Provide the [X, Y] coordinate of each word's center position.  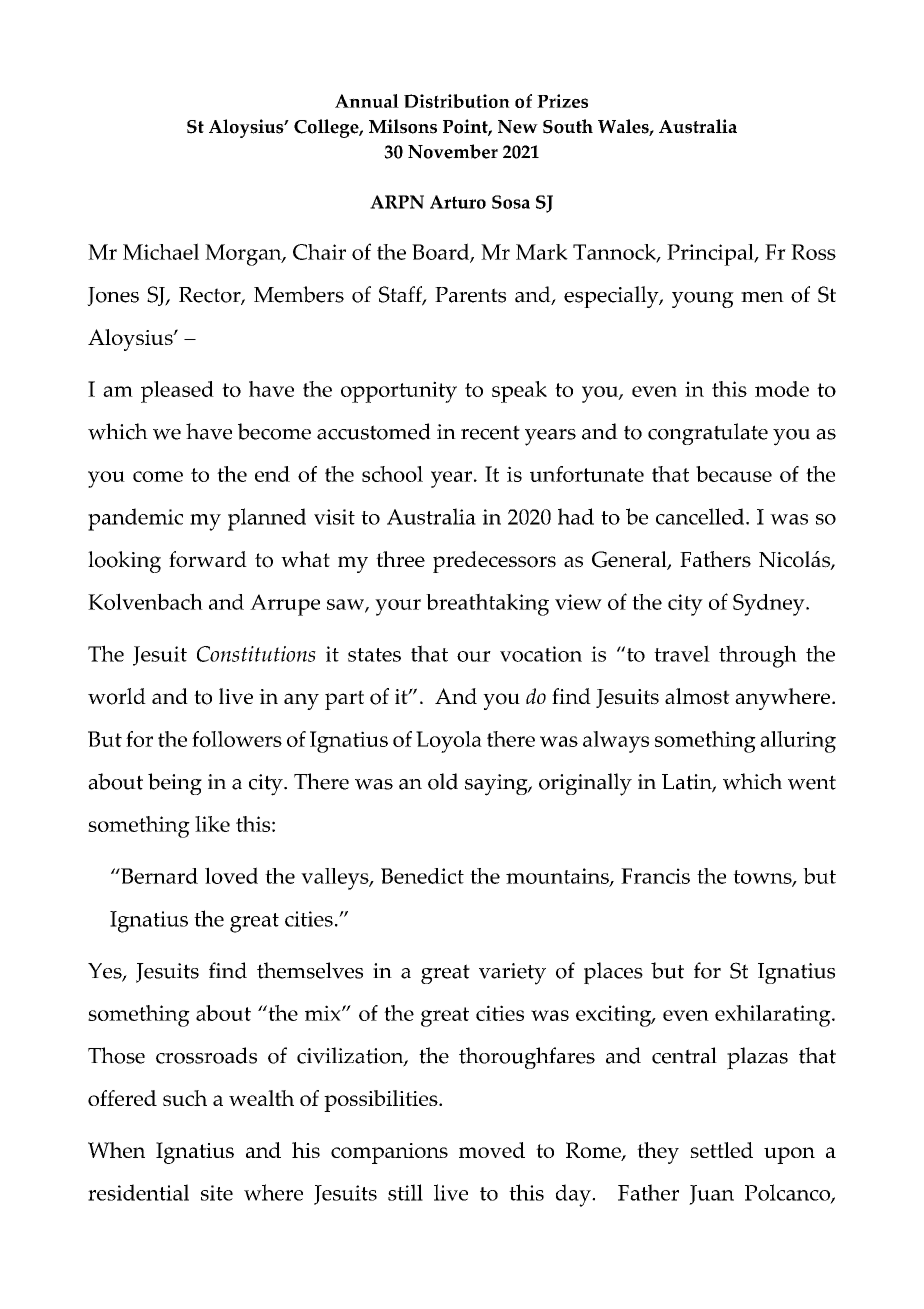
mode [782, 389]
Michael [161, 251]
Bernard [158, 876]
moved [492, 1150]
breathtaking [487, 604]
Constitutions [256, 654]
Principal [711, 255]
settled [721, 1150]
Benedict [422, 876]
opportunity [399, 392]
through [758, 656]
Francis [655, 876]
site [217, 1193]
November [453, 151]
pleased [177, 392]
